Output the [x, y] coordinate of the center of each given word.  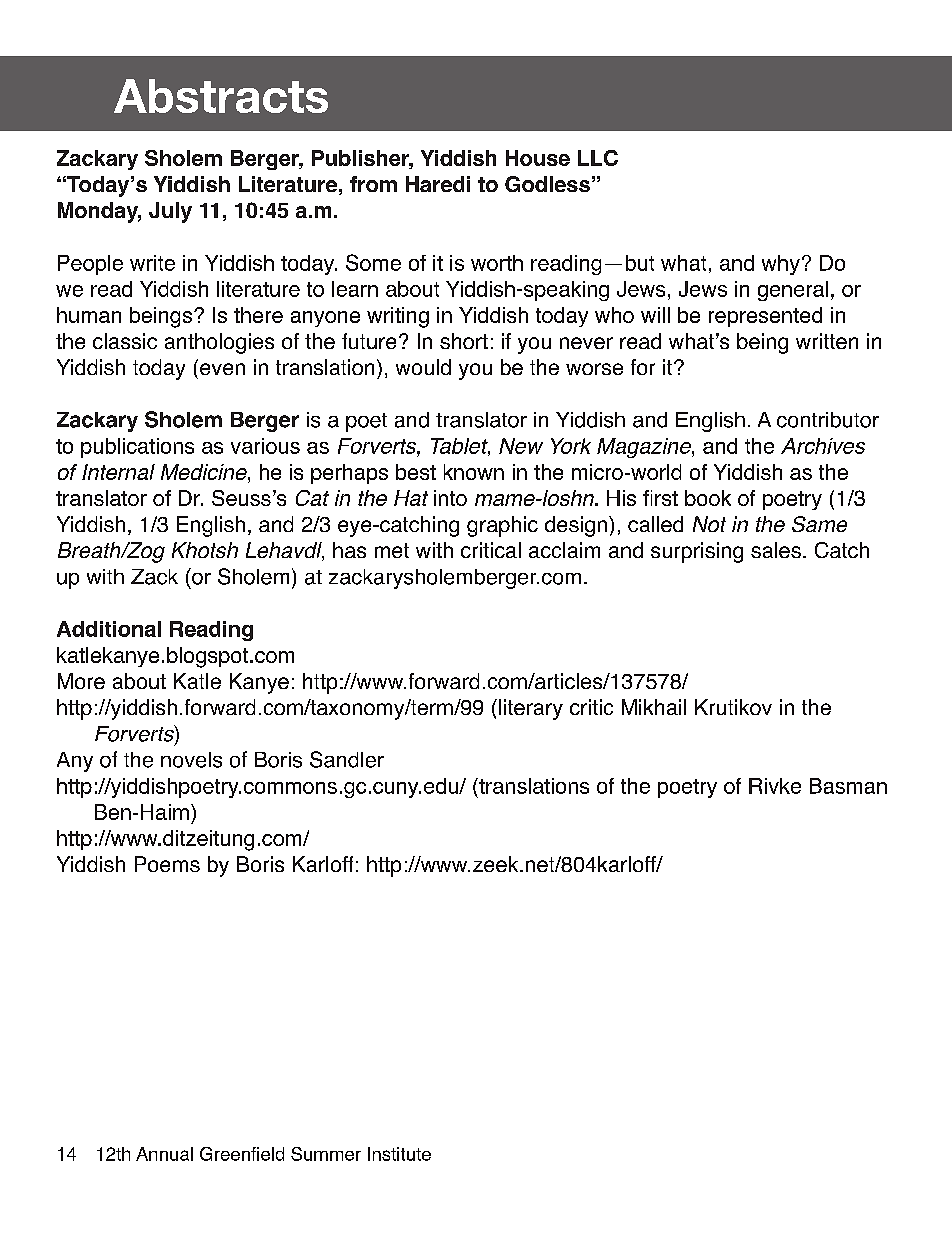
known [474, 472]
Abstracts [221, 96]
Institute [399, 1154]
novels [191, 760]
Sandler [347, 759]
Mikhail [654, 707]
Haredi [438, 184]
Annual [164, 1154]
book [708, 498]
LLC [598, 158]
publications [137, 448]
